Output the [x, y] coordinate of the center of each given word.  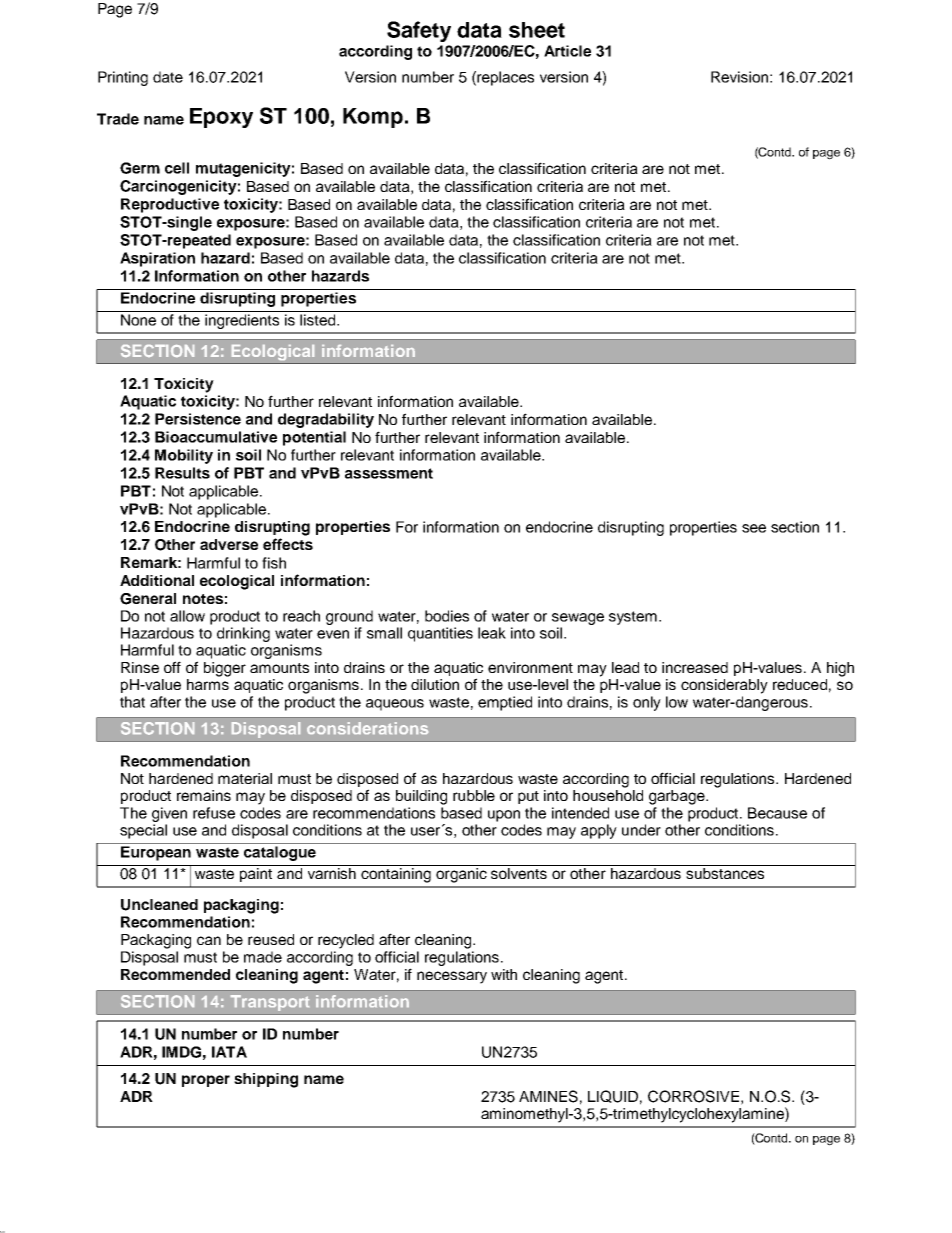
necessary [452, 977]
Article [567, 51]
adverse [229, 544]
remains [204, 795]
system [633, 618]
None [138, 320]
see [754, 528]
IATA [229, 1052]
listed [319, 320]
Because [777, 813]
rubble [474, 795]
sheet [537, 30]
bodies [447, 616]
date [168, 77]
